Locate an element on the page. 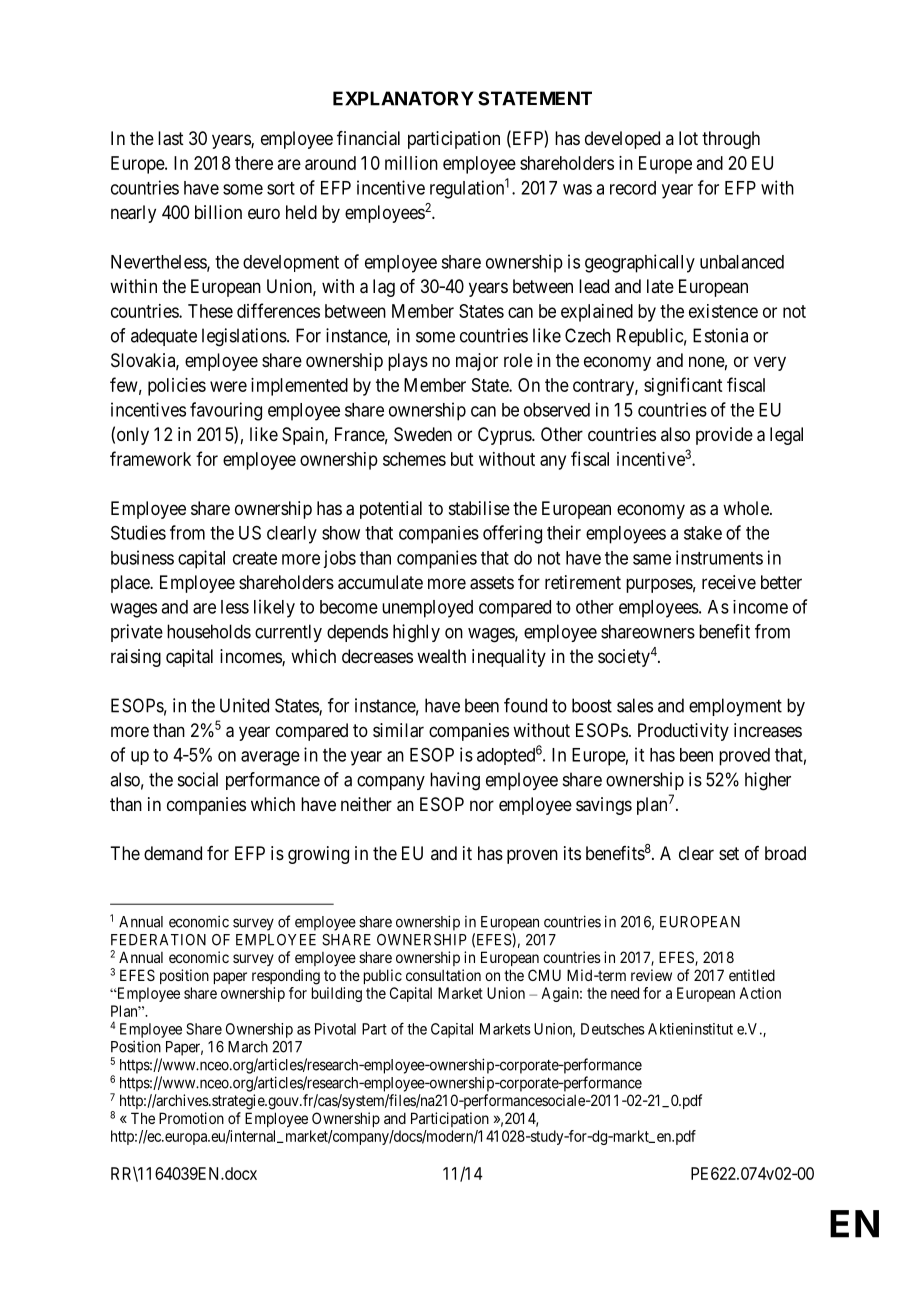 The width and height of the image is (924, 1308). there is located at coordinates (254, 163).
